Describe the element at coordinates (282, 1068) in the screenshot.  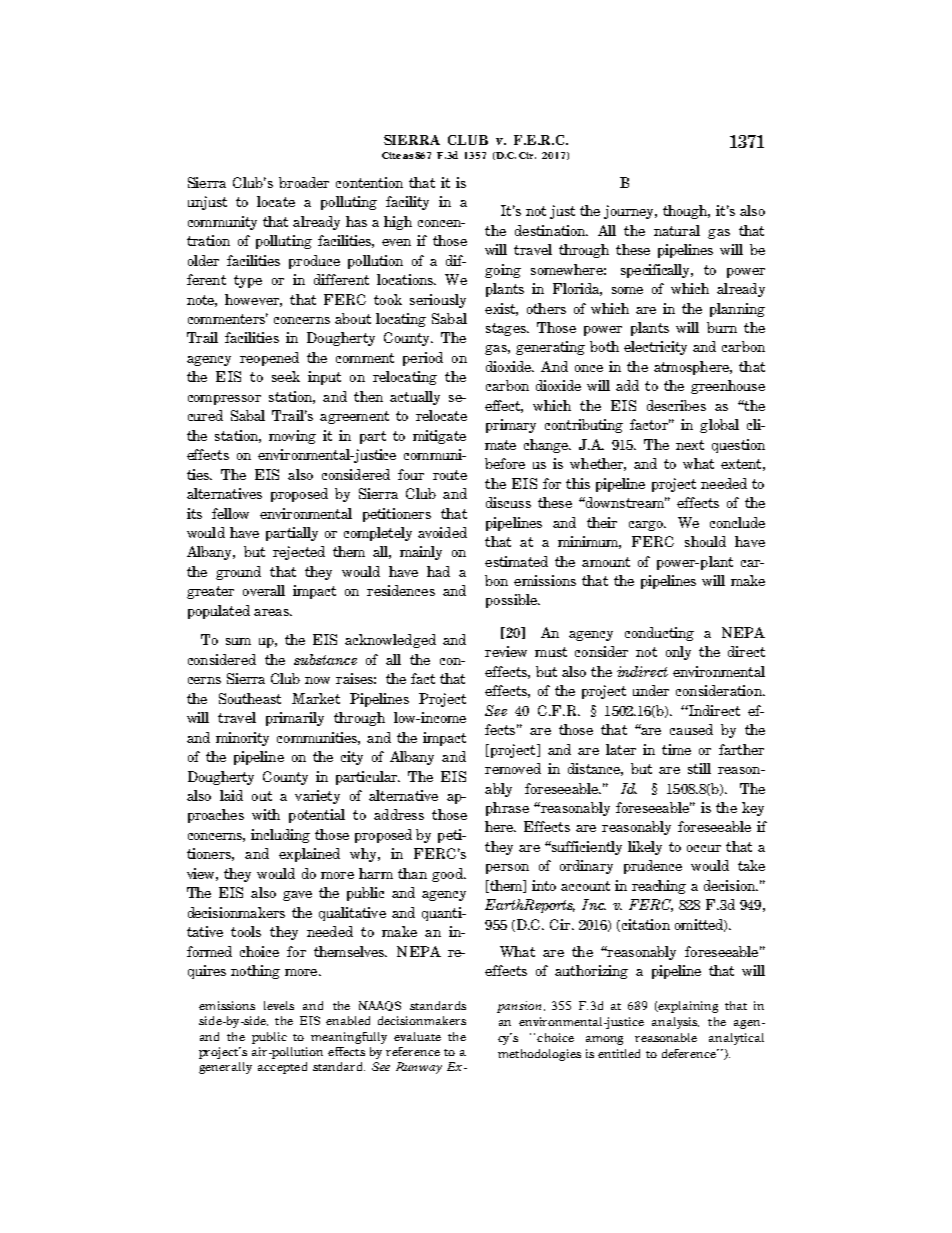
I see `accepted` at that location.
